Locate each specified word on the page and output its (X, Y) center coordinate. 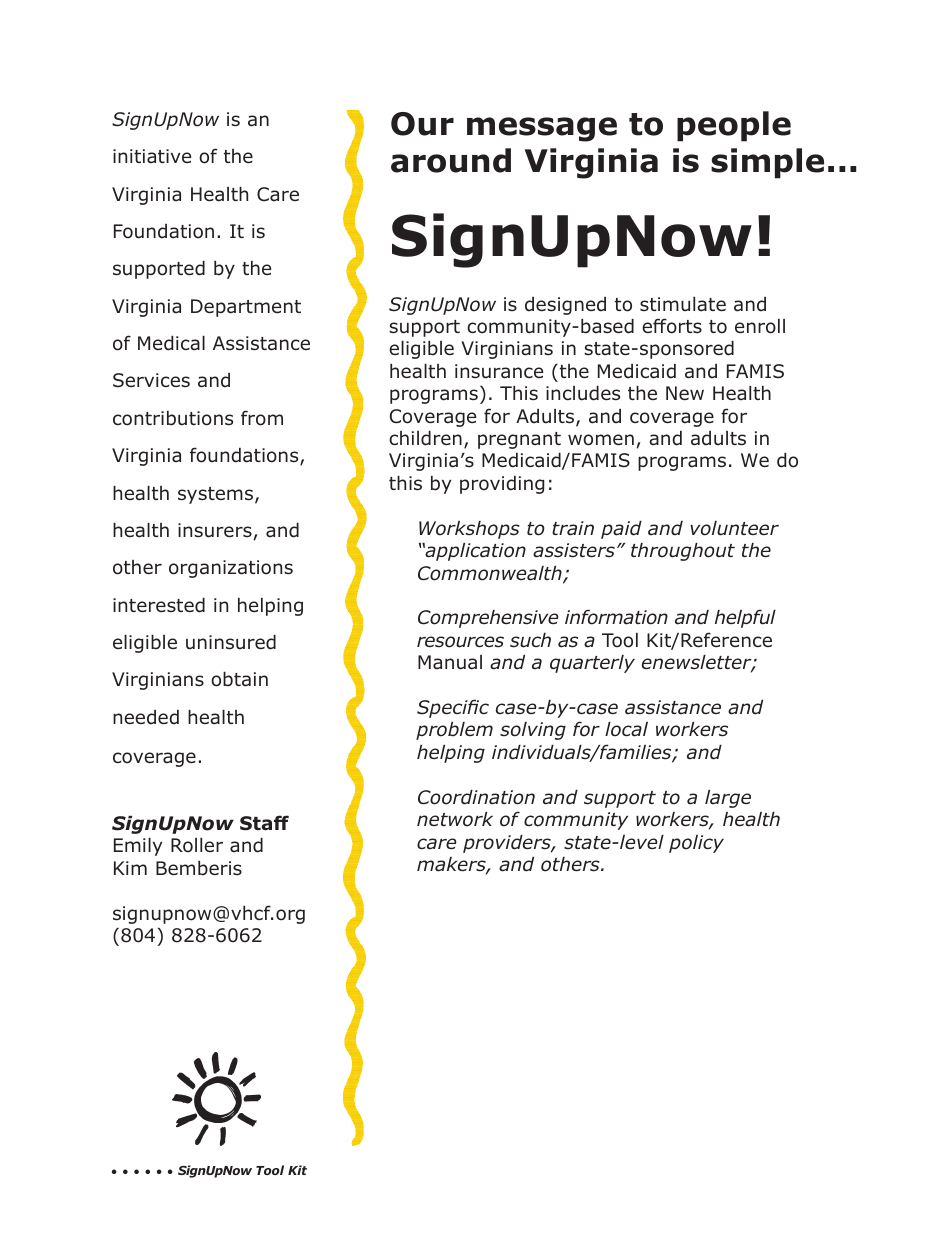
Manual (450, 662)
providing (502, 485)
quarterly (592, 664)
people (734, 126)
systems (217, 495)
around (451, 160)
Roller (197, 845)
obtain (239, 679)
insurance (499, 371)
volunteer (734, 528)
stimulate (683, 304)
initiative (152, 156)
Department (246, 308)
